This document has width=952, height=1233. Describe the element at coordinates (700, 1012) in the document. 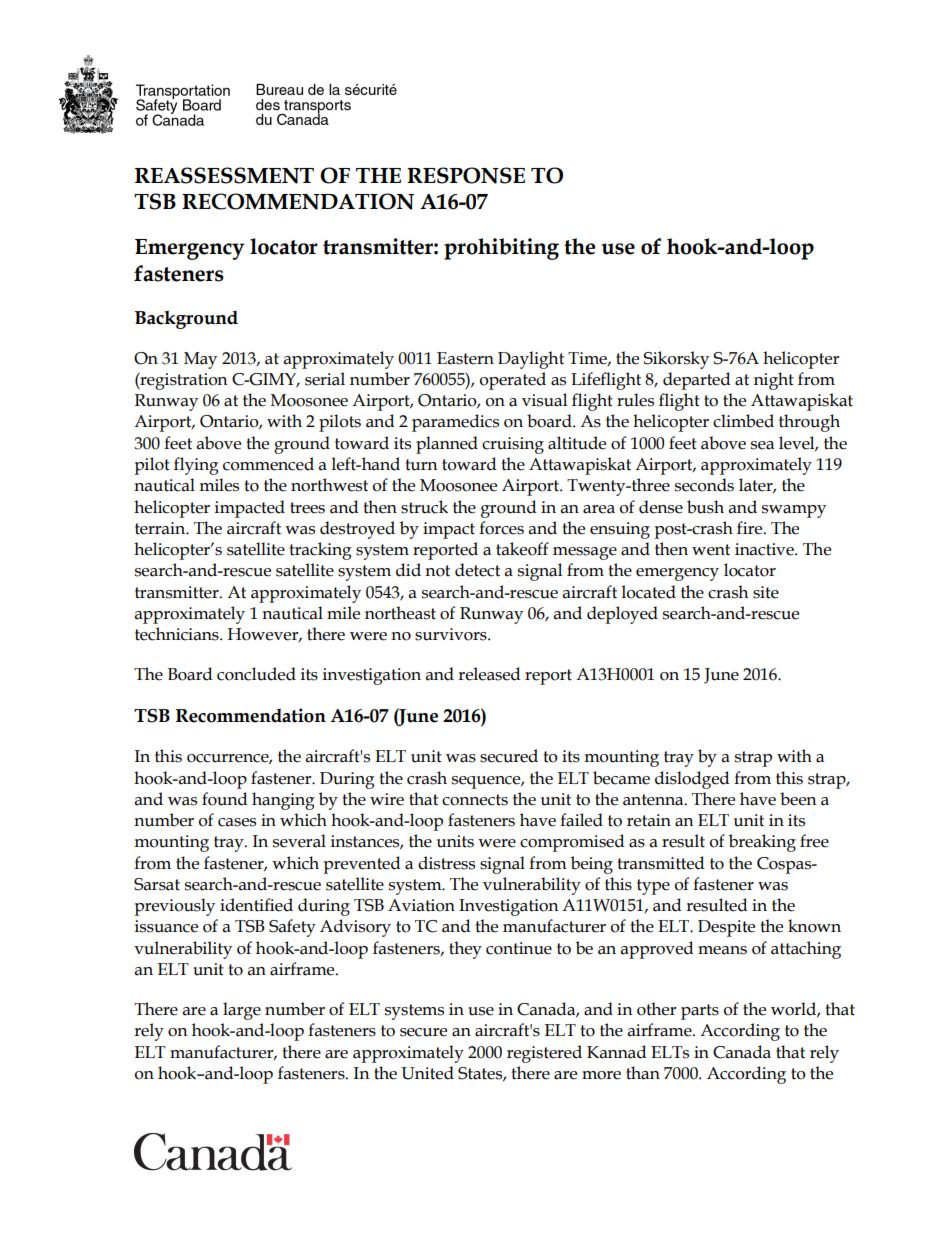

I see `parts` at that location.
